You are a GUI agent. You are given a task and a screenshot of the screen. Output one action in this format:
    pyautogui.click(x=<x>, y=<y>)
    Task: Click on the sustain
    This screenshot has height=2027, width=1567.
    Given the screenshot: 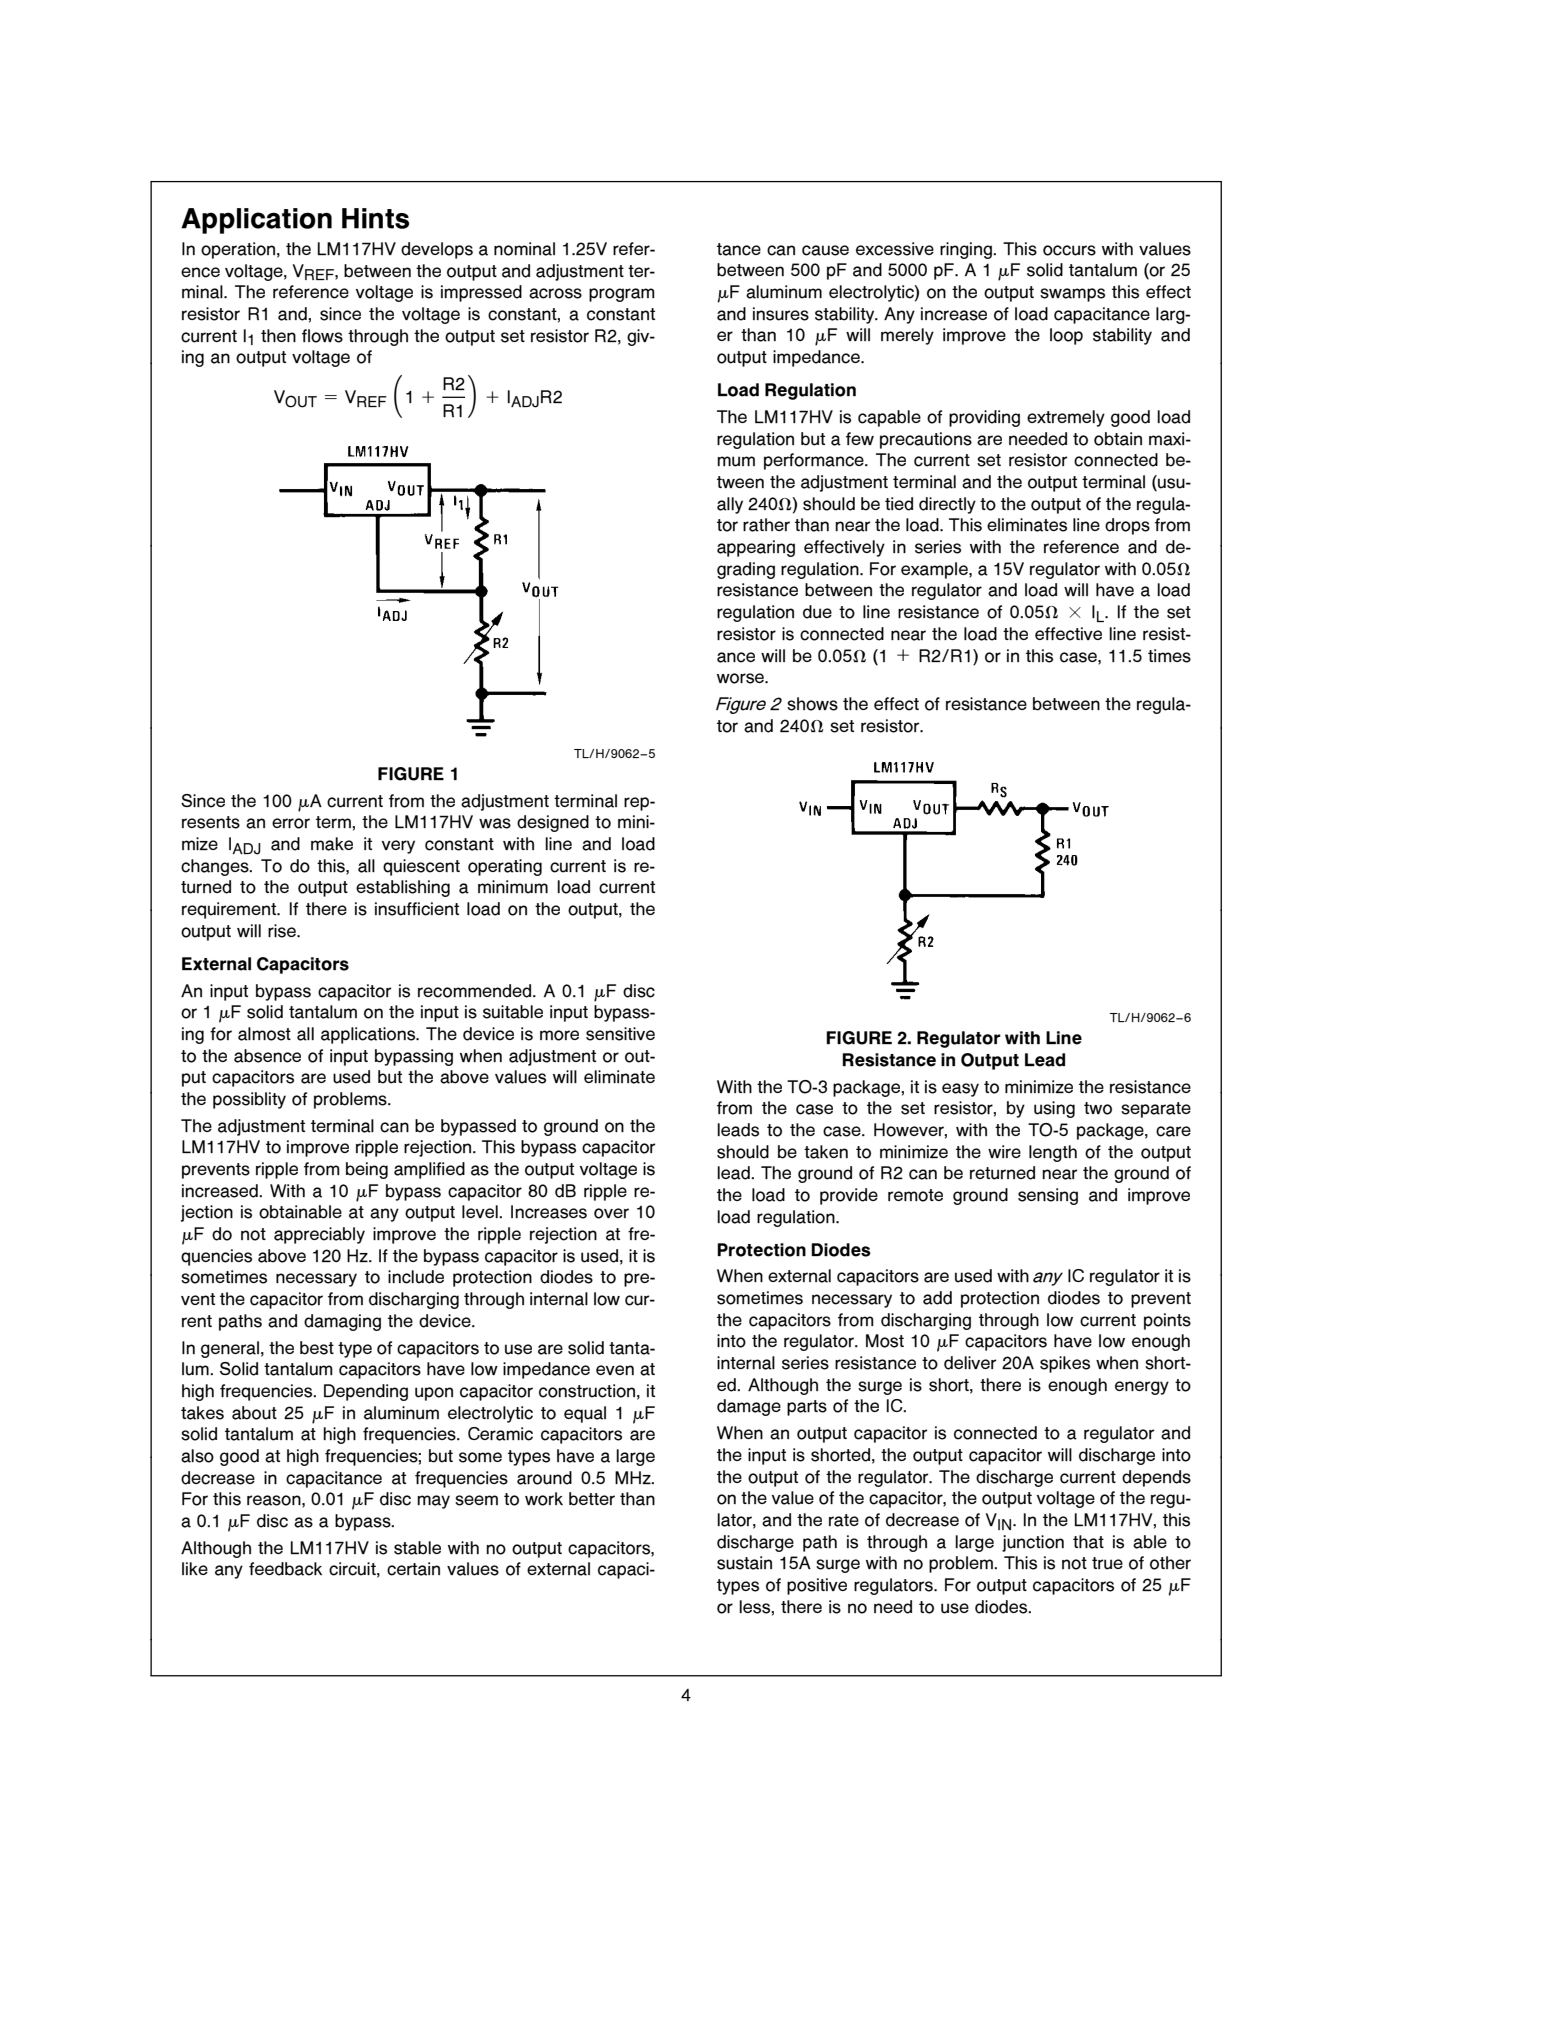 What is the action you would take?
    pyautogui.click(x=744, y=1563)
